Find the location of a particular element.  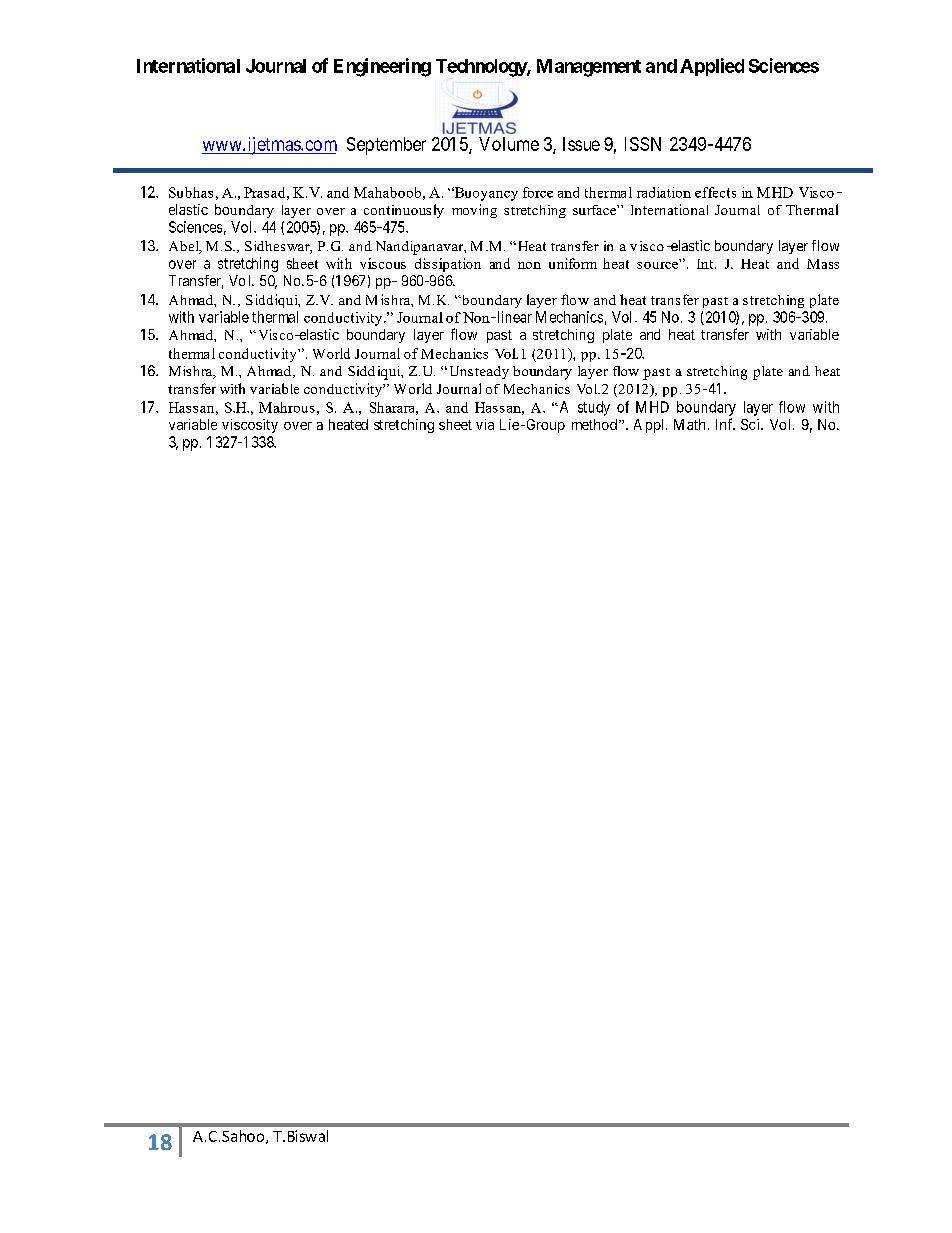

Abel is located at coordinates (185, 247).
